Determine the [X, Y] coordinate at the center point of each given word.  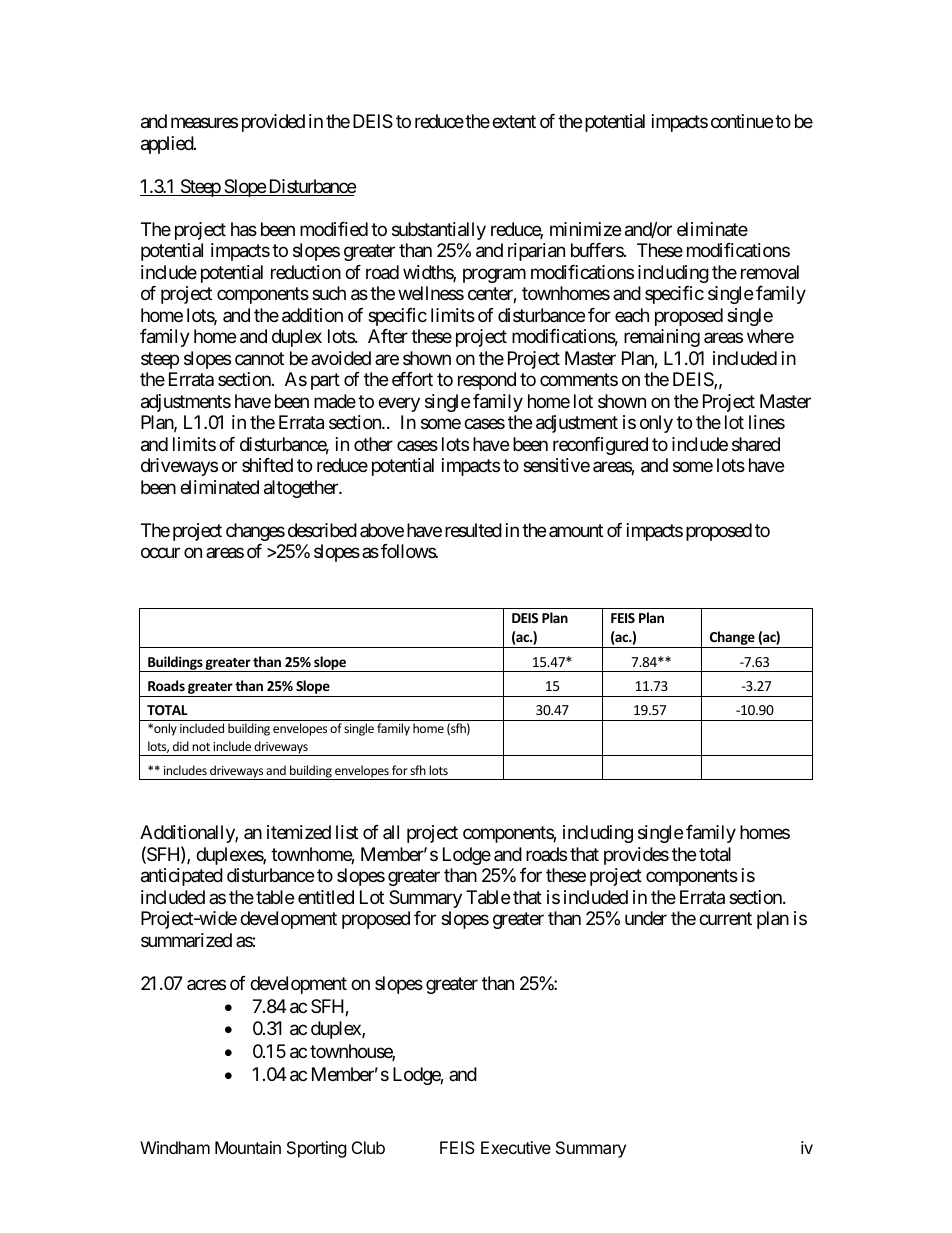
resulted [473, 530]
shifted [267, 465]
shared [756, 444]
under [646, 918]
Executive [516, 1147]
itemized [299, 832]
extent [514, 122]
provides [636, 856]
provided [273, 123]
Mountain [248, 1147]
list [347, 832]
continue [742, 121]
